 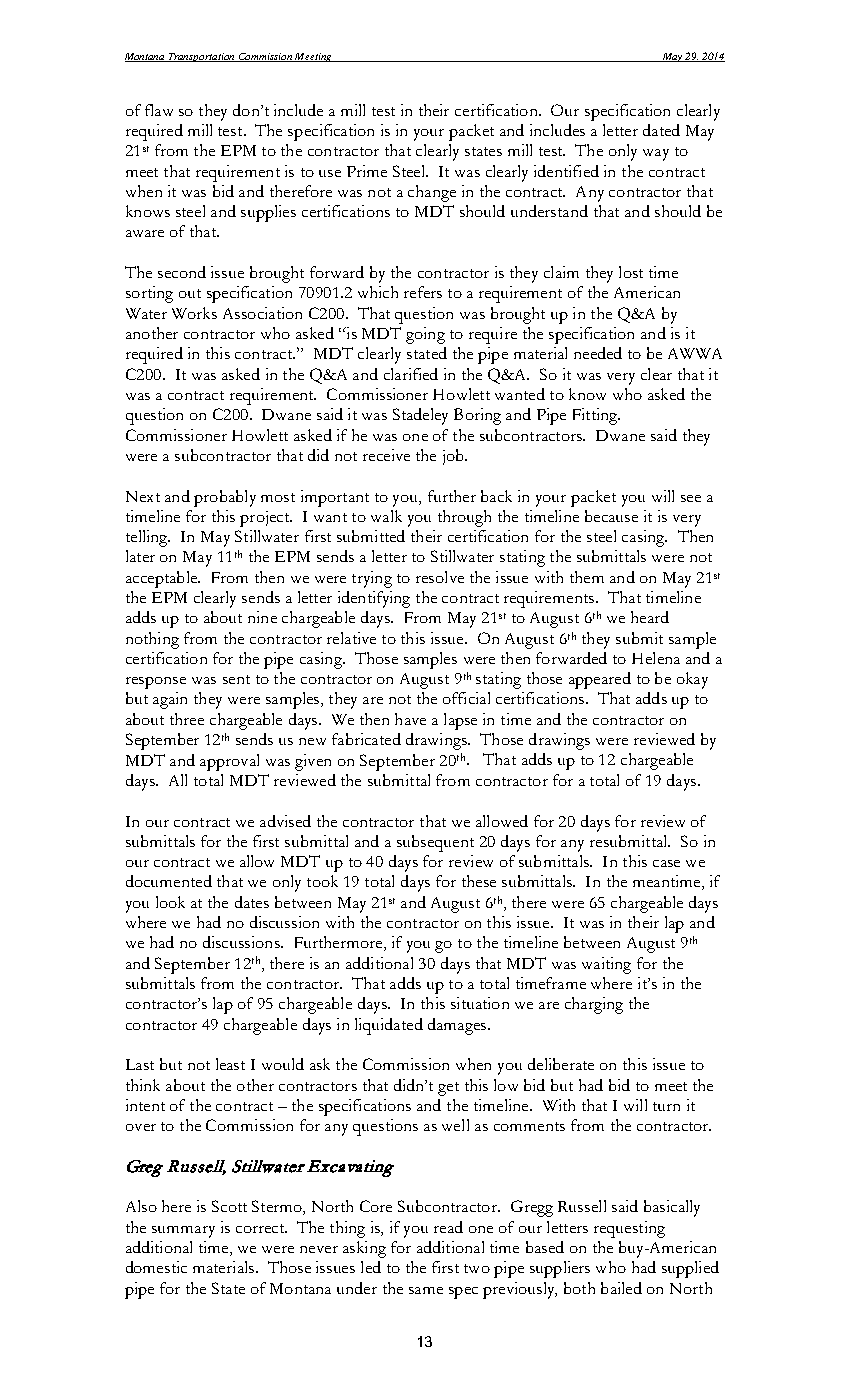 I want to click on approval, so click(x=229, y=762).
